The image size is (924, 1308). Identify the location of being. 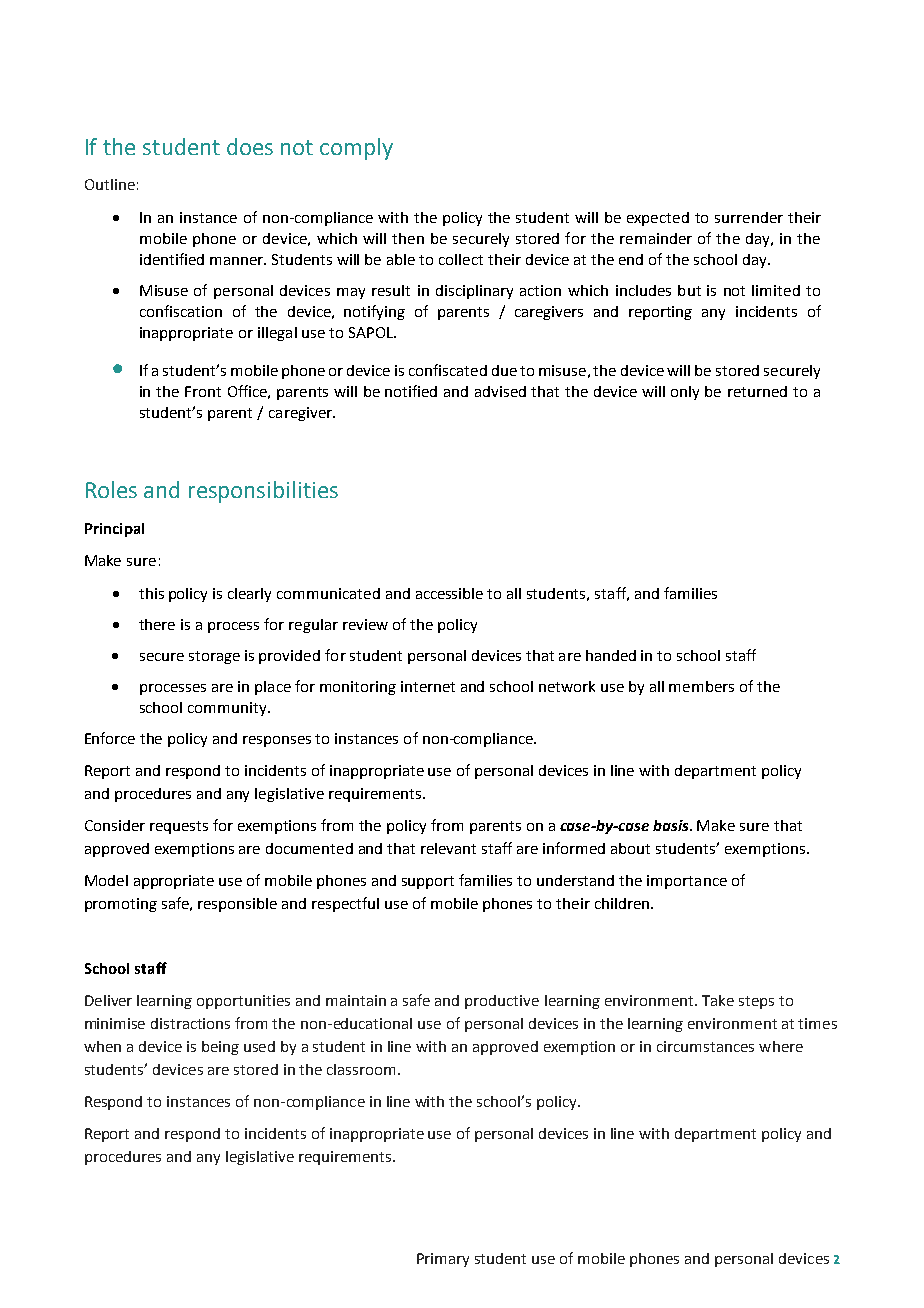
(220, 1048).
